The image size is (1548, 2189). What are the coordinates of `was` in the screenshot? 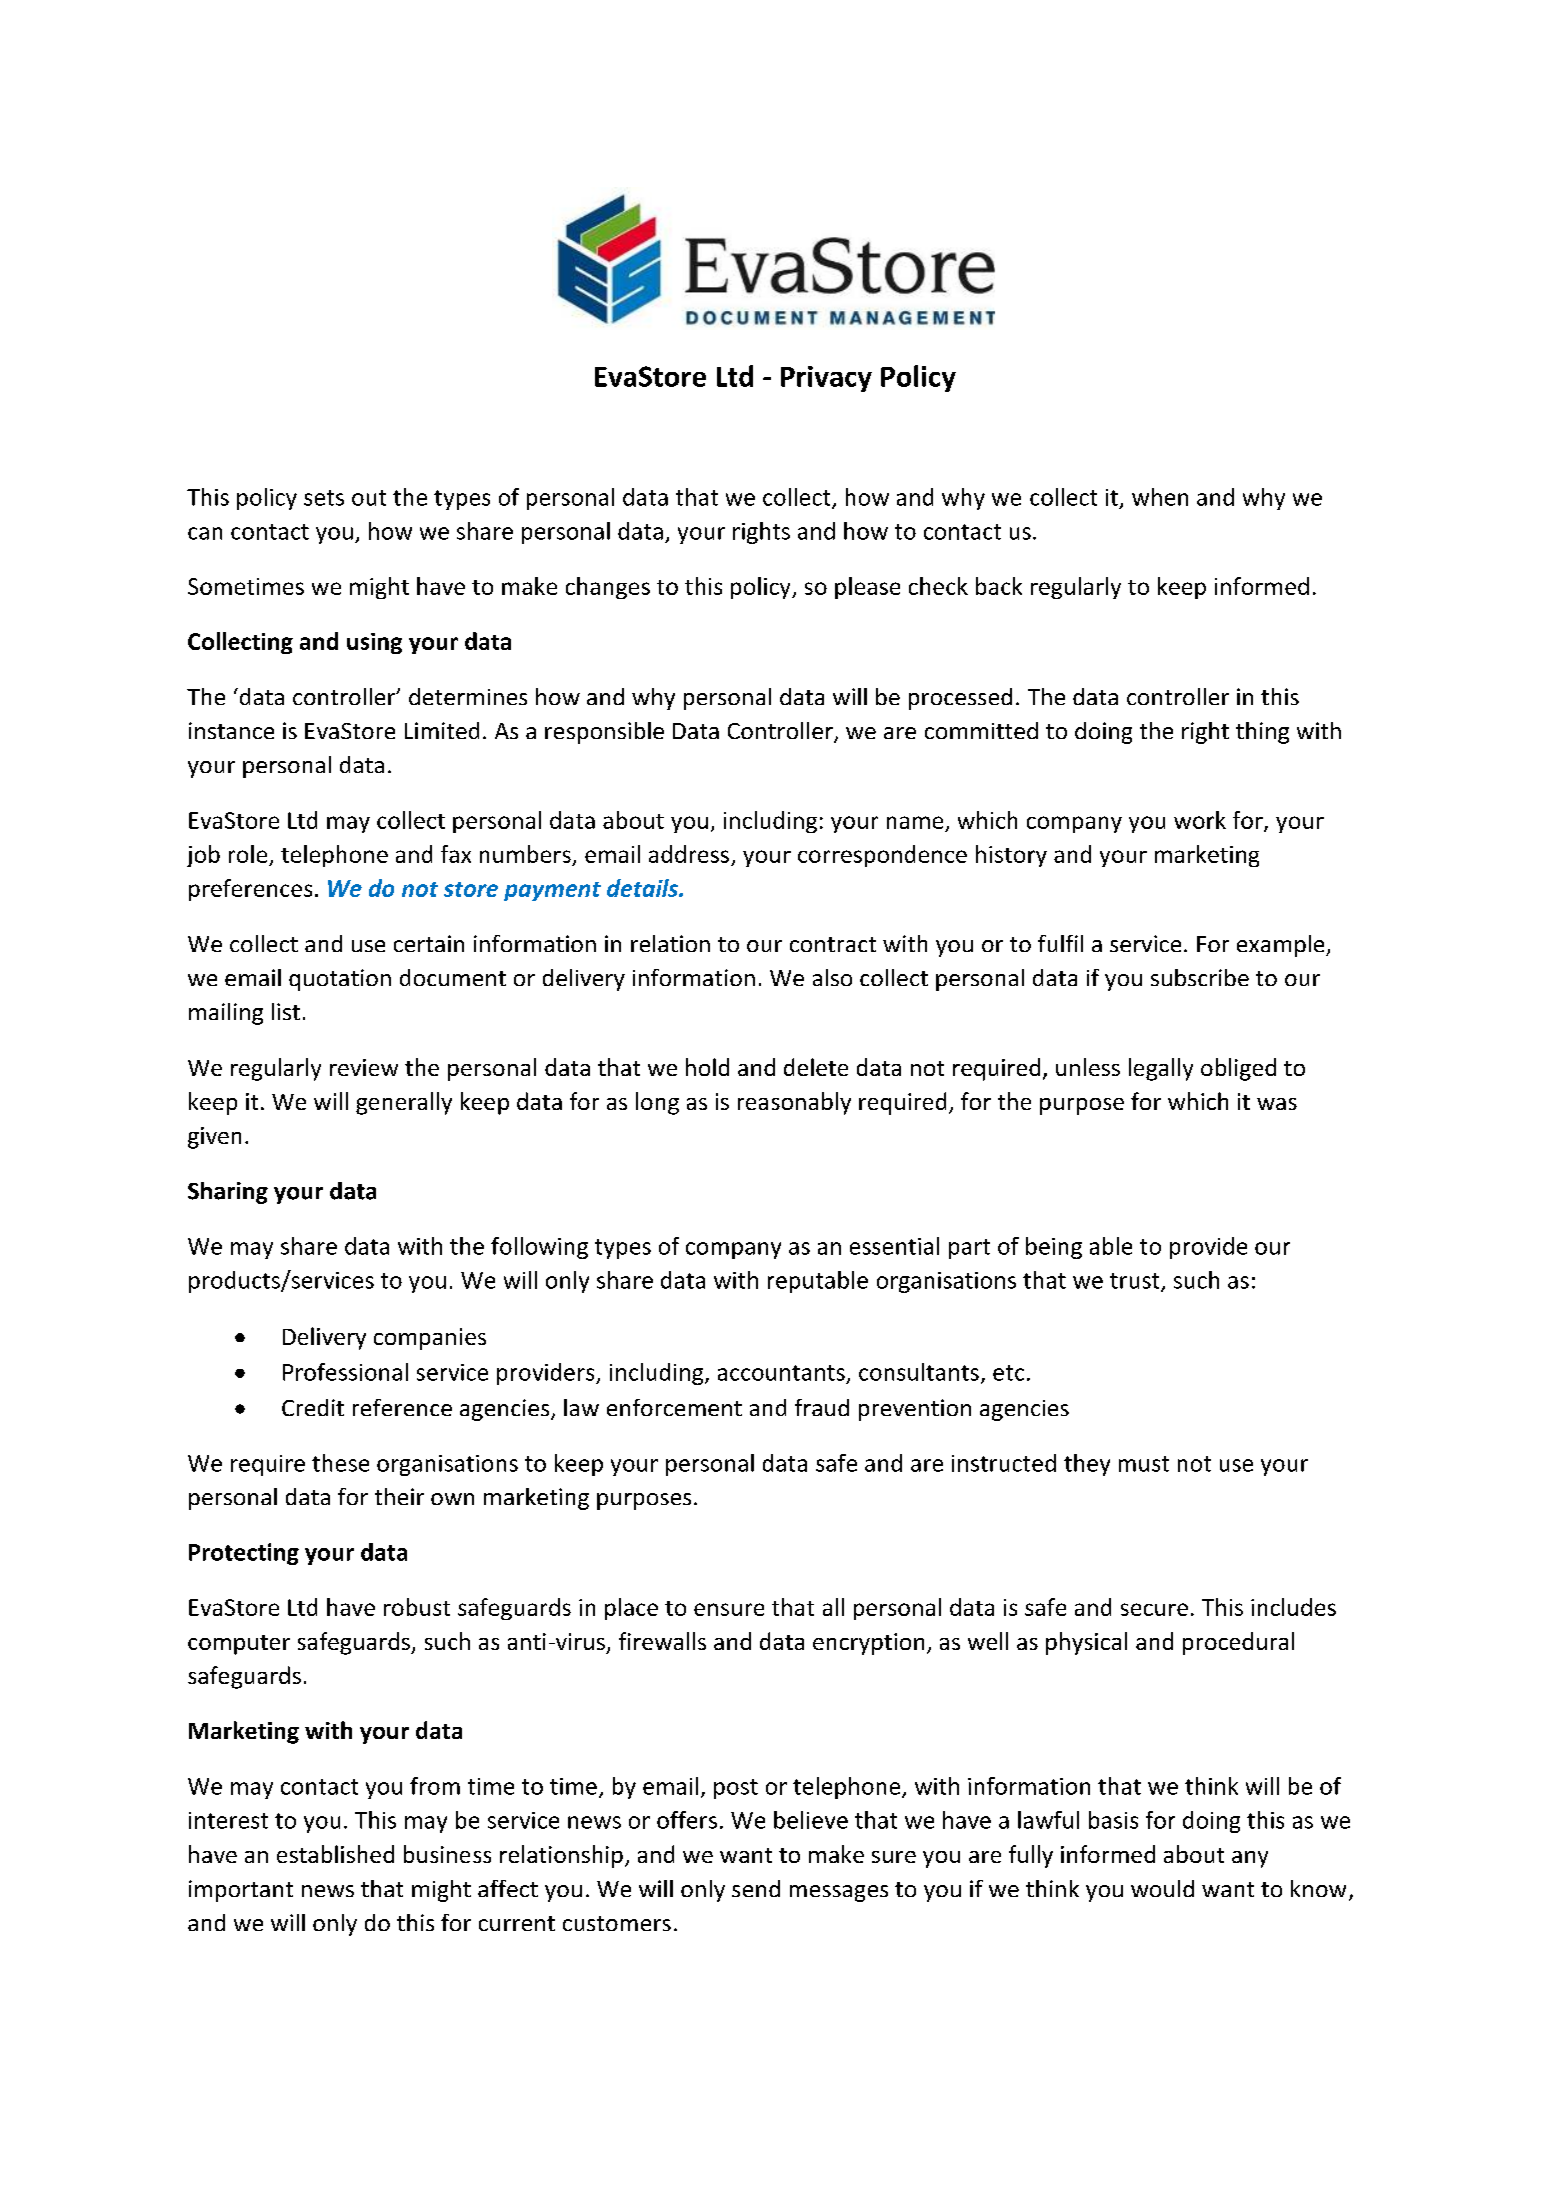 It's located at (1277, 1104).
